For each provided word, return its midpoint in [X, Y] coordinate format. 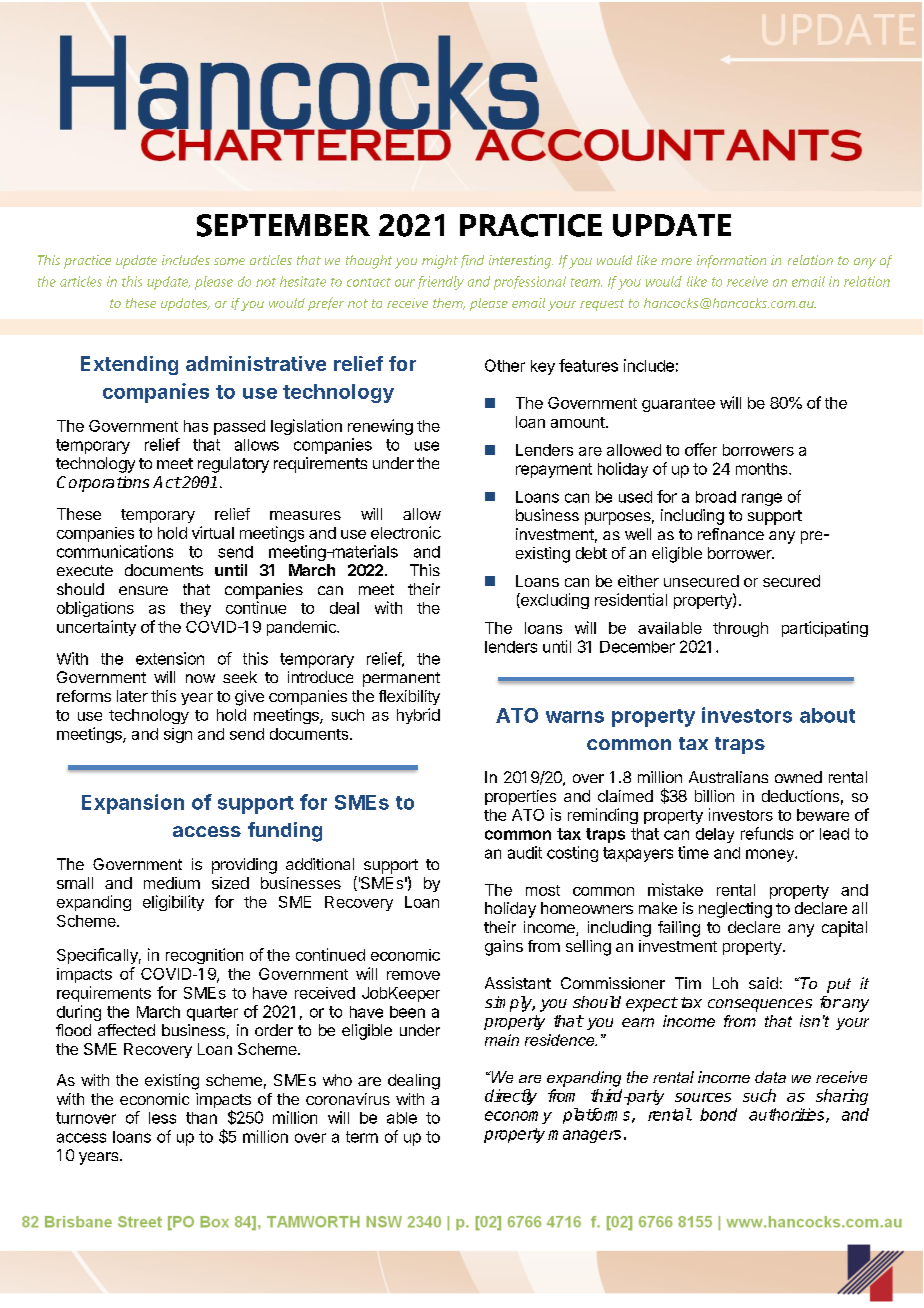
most [543, 890]
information [731, 261]
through [740, 629]
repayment [554, 470]
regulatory [233, 465]
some [229, 261]
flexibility [409, 697]
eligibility [173, 903]
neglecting [735, 910]
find [472, 261]
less [162, 1118]
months [763, 469]
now [200, 678]
